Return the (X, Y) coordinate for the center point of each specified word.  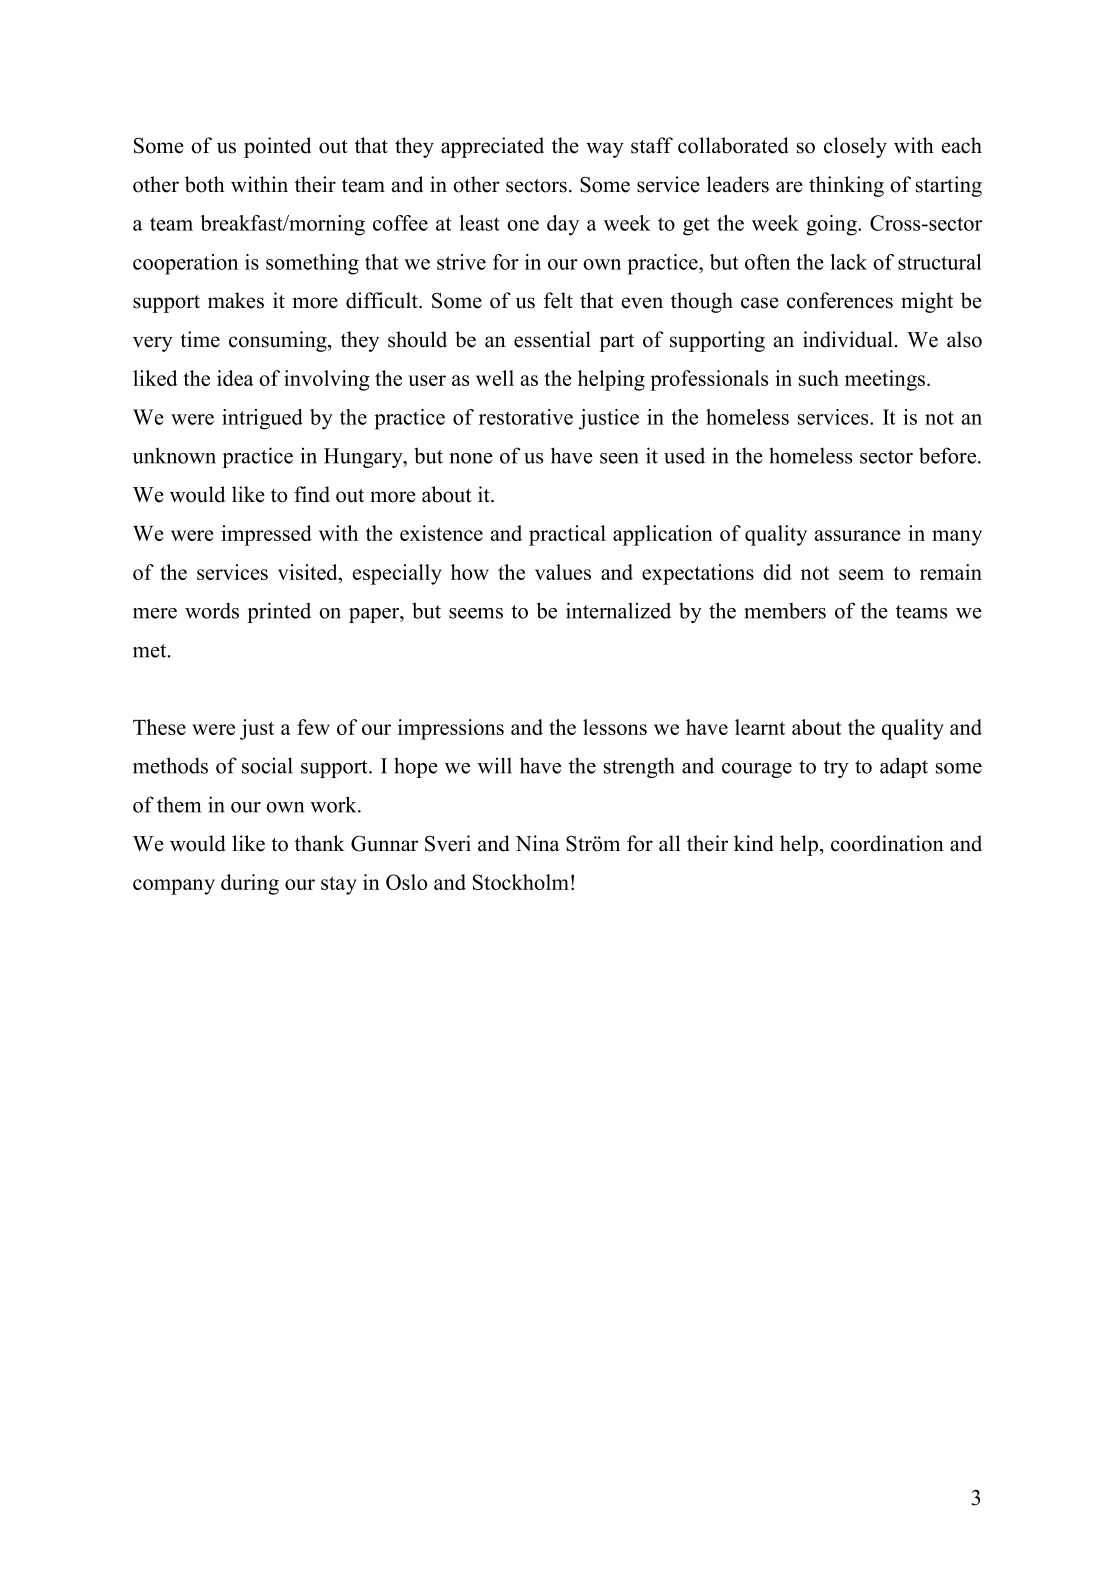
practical (567, 535)
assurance (858, 535)
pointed (277, 147)
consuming (279, 341)
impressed (266, 535)
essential (552, 339)
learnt (760, 727)
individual (848, 339)
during (250, 884)
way (605, 150)
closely (855, 147)
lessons (615, 727)
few (313, 727)
